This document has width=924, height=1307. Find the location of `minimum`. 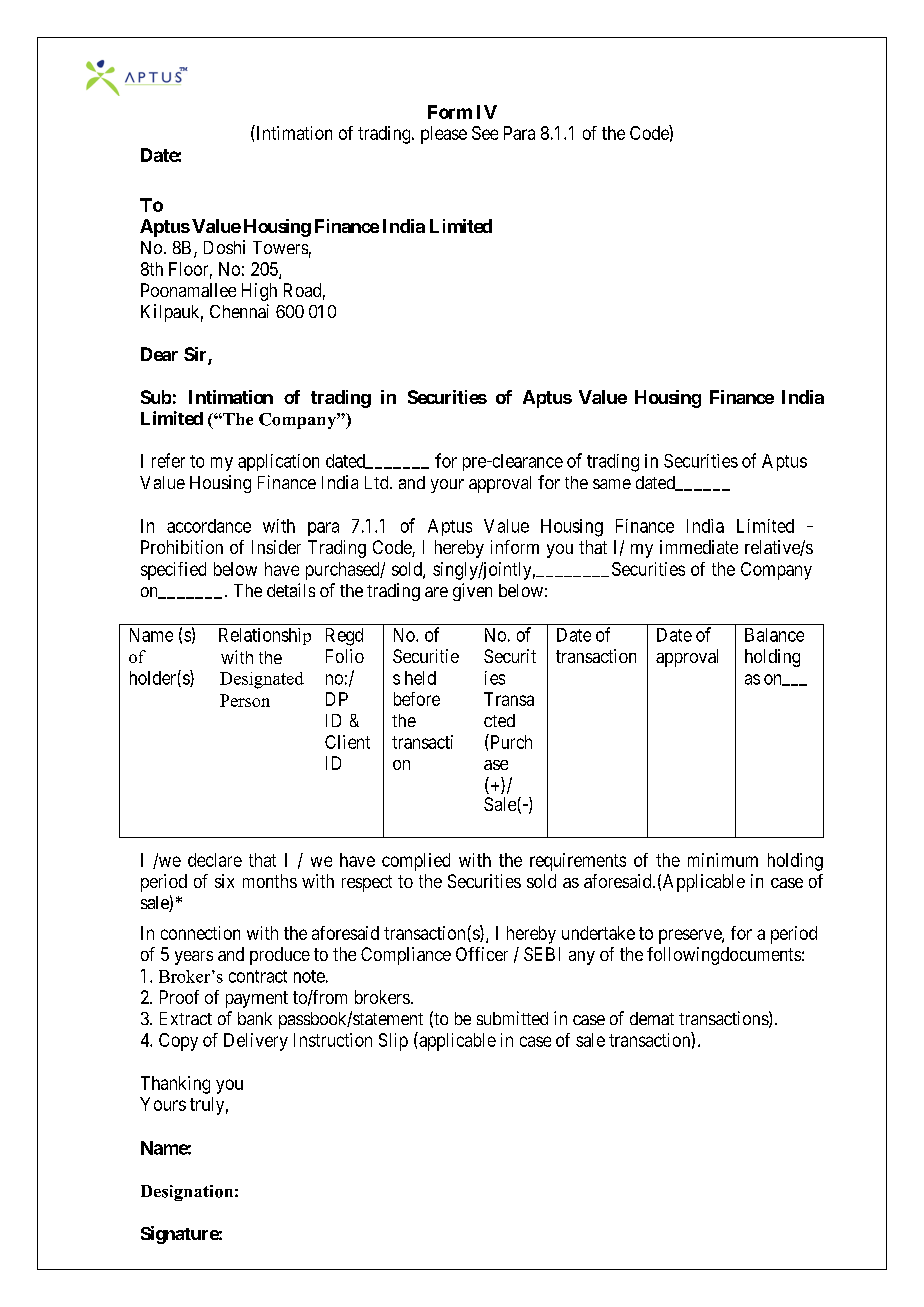

minimum is located at coordinates (723, 860).
